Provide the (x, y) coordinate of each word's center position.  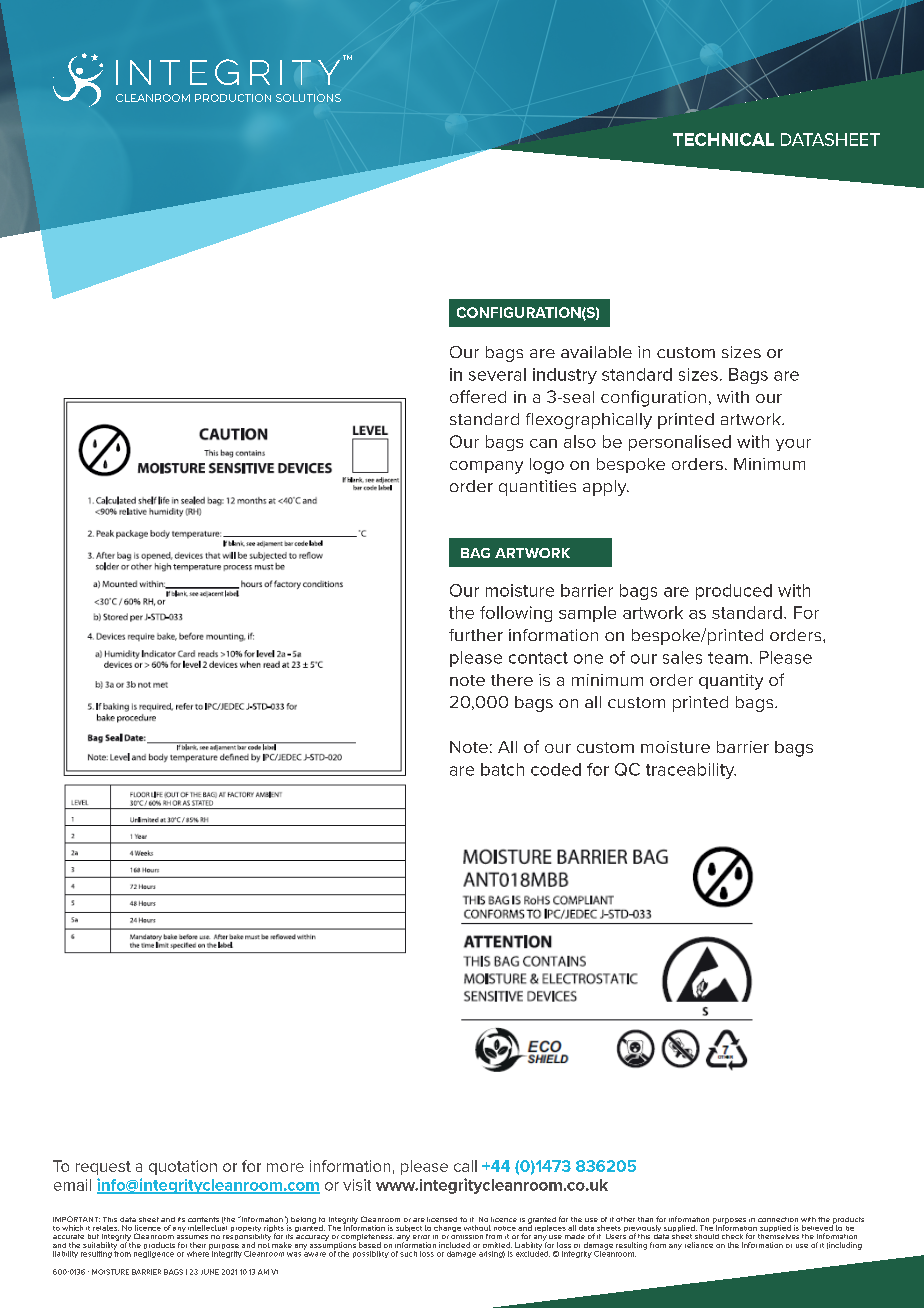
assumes (192, 1237)
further (476, 635)
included (454, 1245)
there (512, 680)
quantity (731, 682)
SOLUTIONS (308, 98)
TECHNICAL (723, 139)
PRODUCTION (233, 98)
